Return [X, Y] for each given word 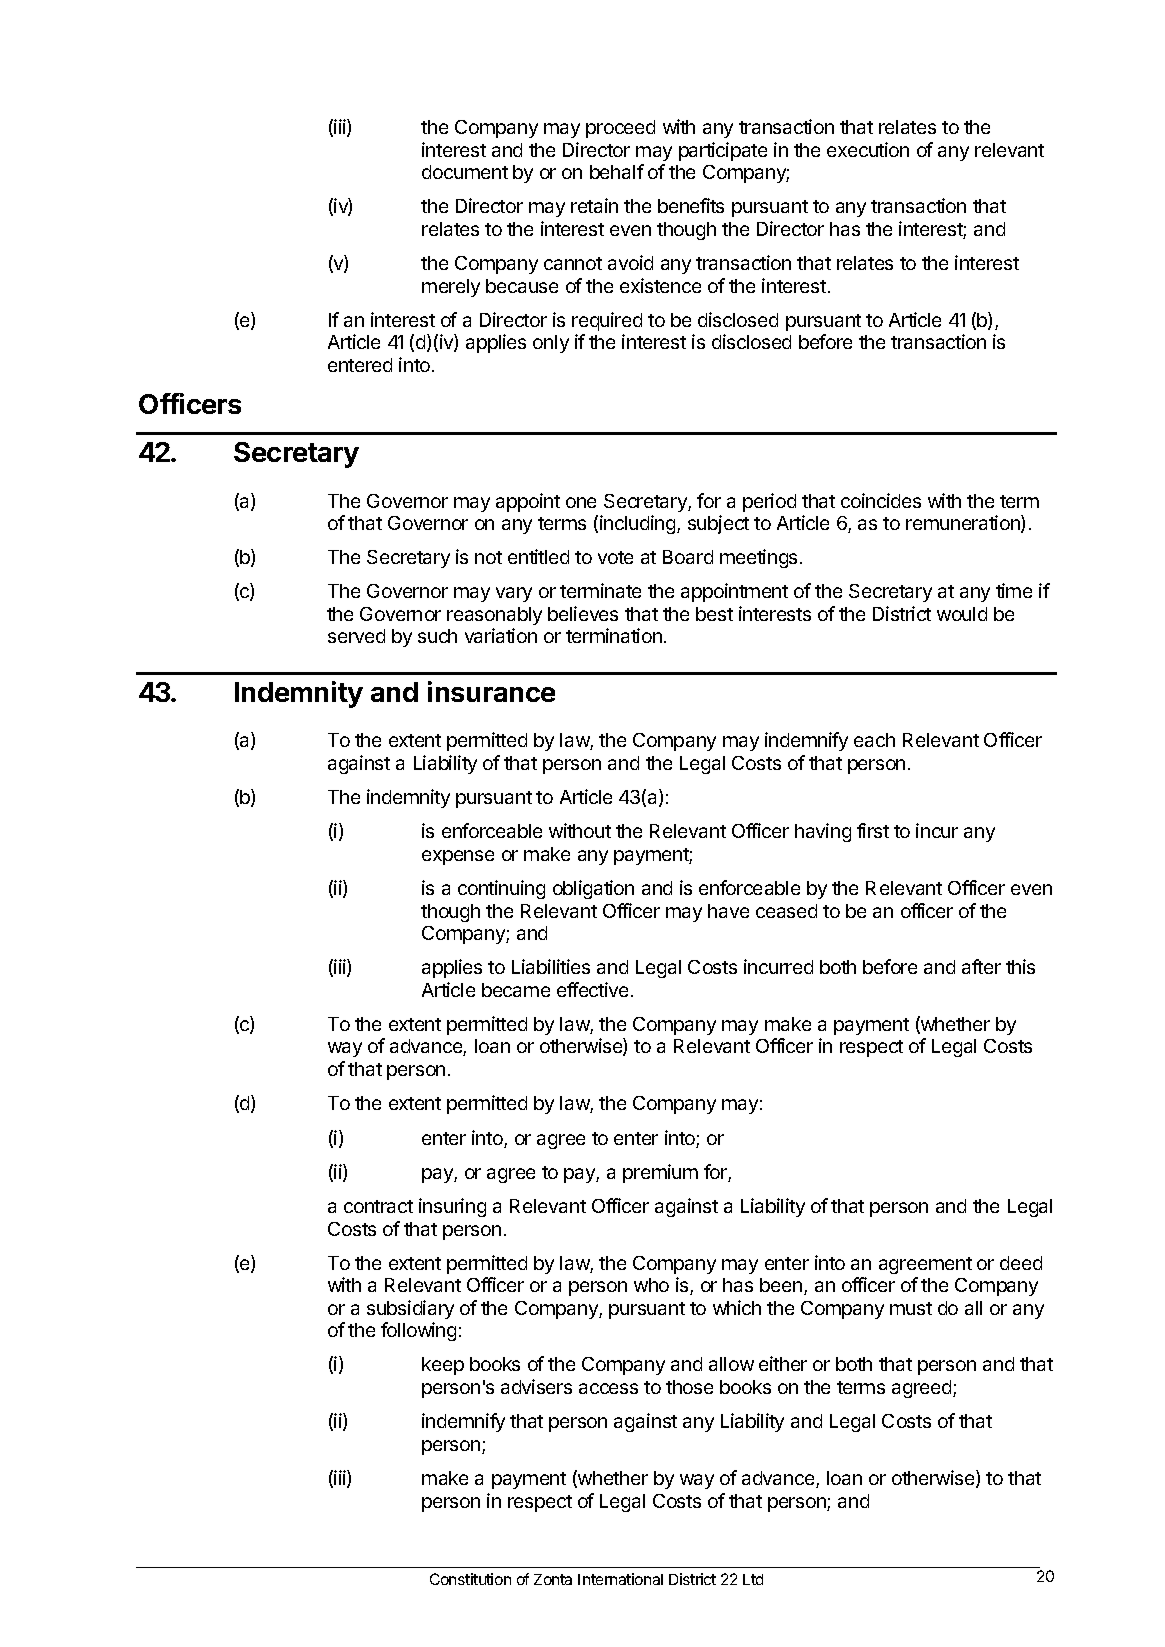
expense [458, 857]
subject [718, 524]
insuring [452, 1207]
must [911, 1308]
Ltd [753, 1579]
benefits [691, 205]
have [728, 911]
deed [1021, 1263]
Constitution [470, 1579]
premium [660, 1173]
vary [514, 594]
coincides [881, 500]
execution [868, 149]
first [873, 830]
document [465, 172]
